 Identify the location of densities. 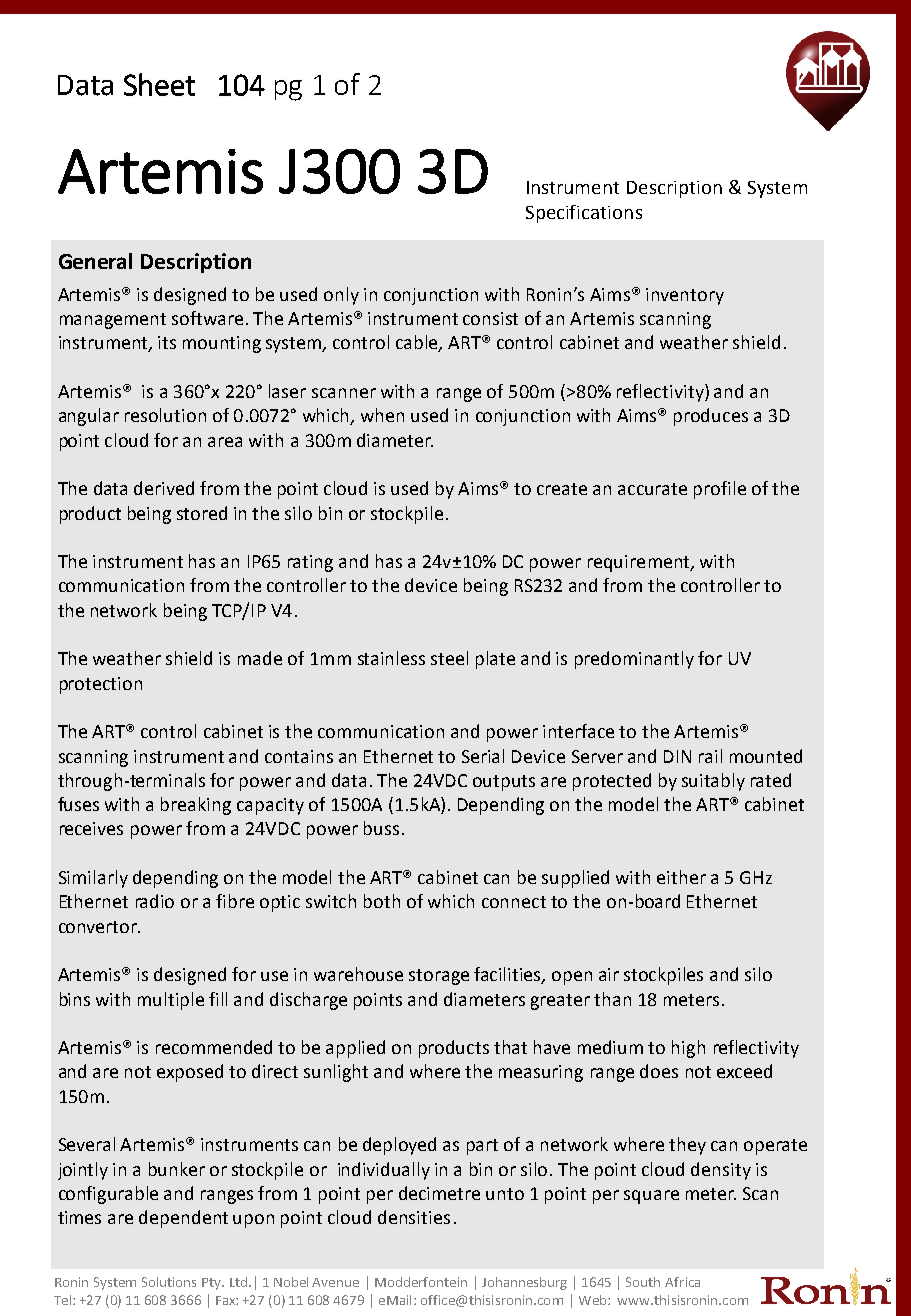
(414, 1217).
